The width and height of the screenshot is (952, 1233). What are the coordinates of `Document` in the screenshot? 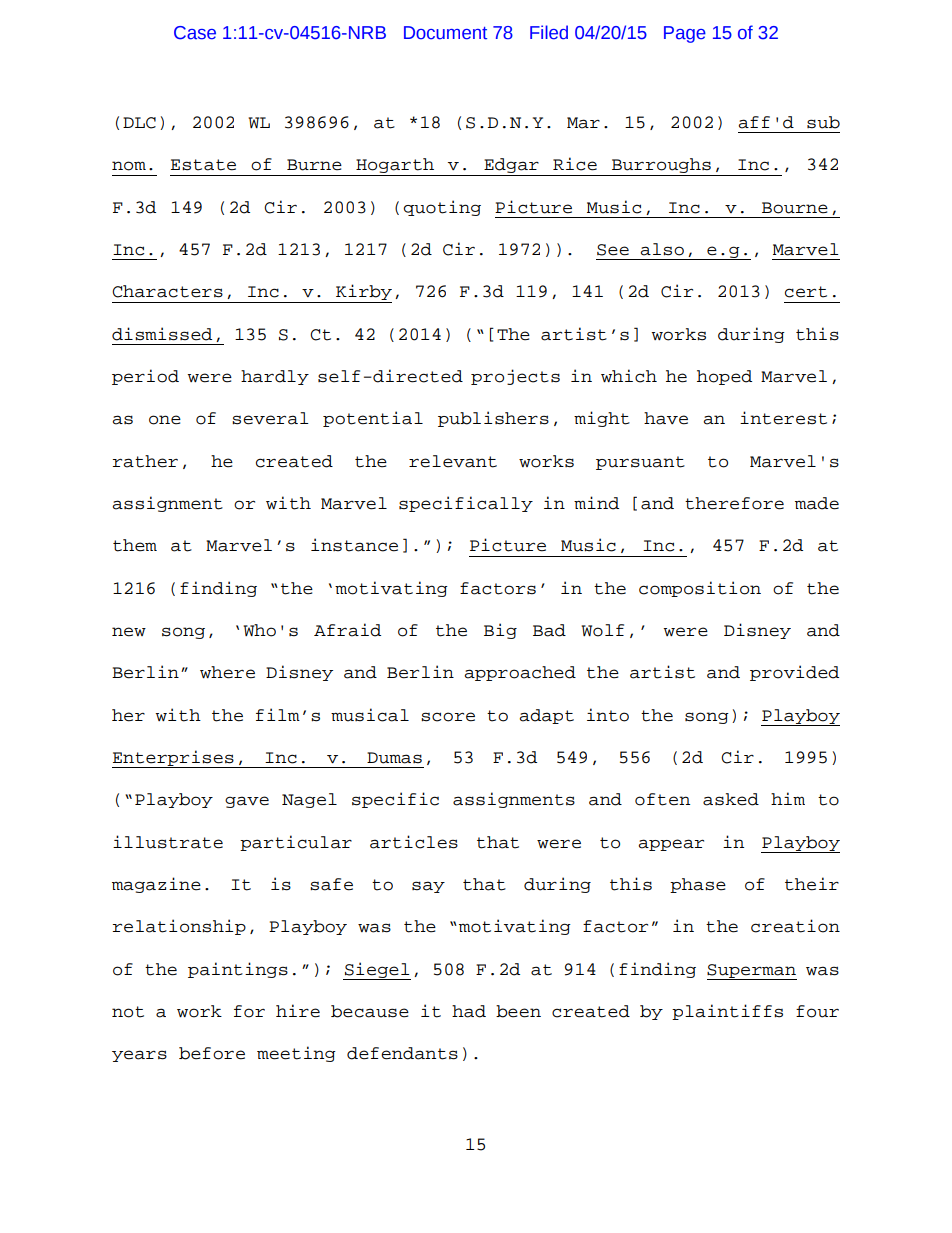 It's located at (445, 33).
